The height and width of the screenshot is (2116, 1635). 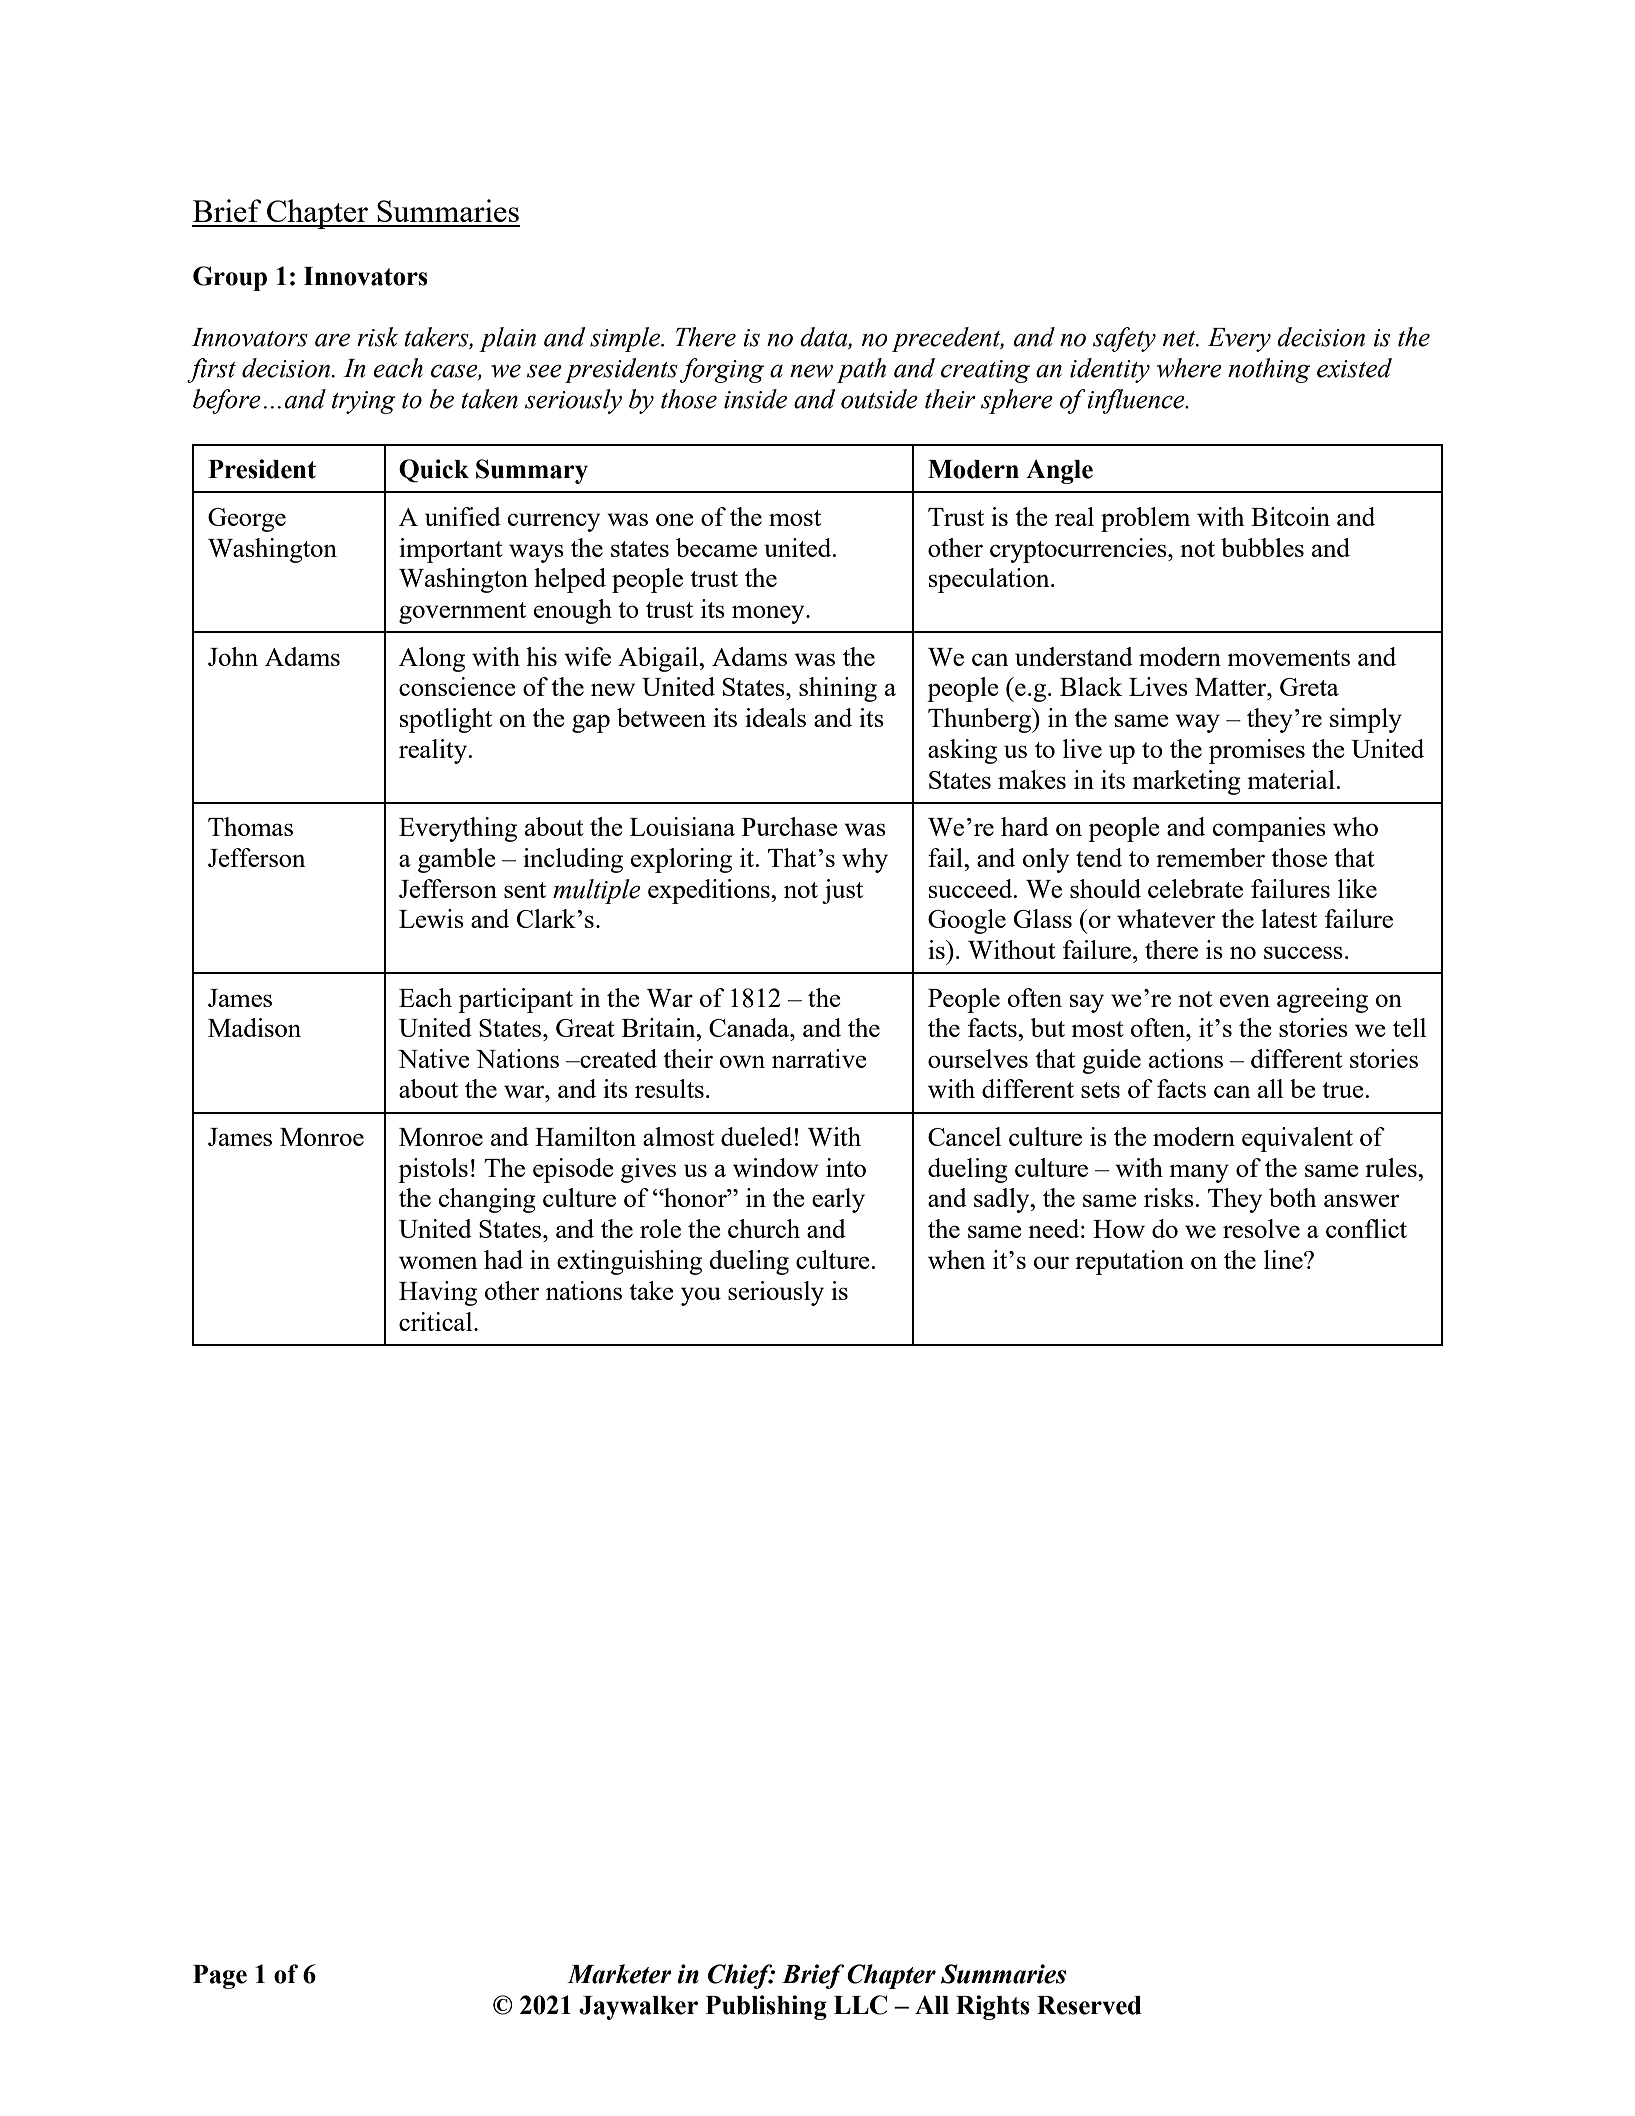 What do you see at coordinates (776, 1167) in the screenshot?
I see `window` at bounding box center [776, 1167].
